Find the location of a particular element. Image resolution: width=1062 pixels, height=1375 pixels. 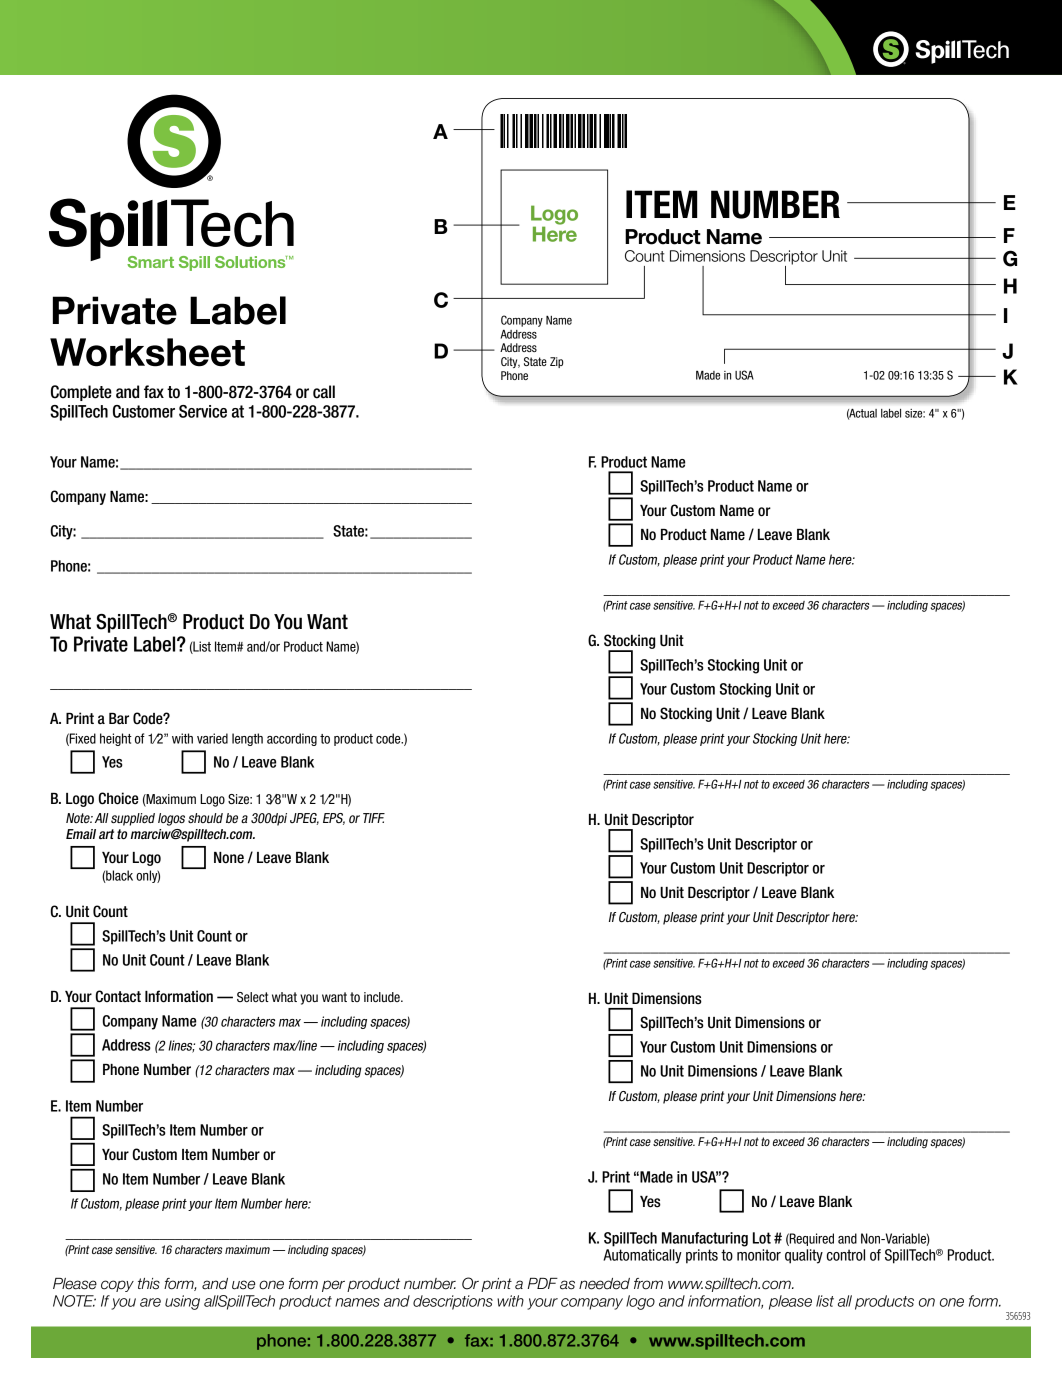

varied is located at coordinates (212, 738).
